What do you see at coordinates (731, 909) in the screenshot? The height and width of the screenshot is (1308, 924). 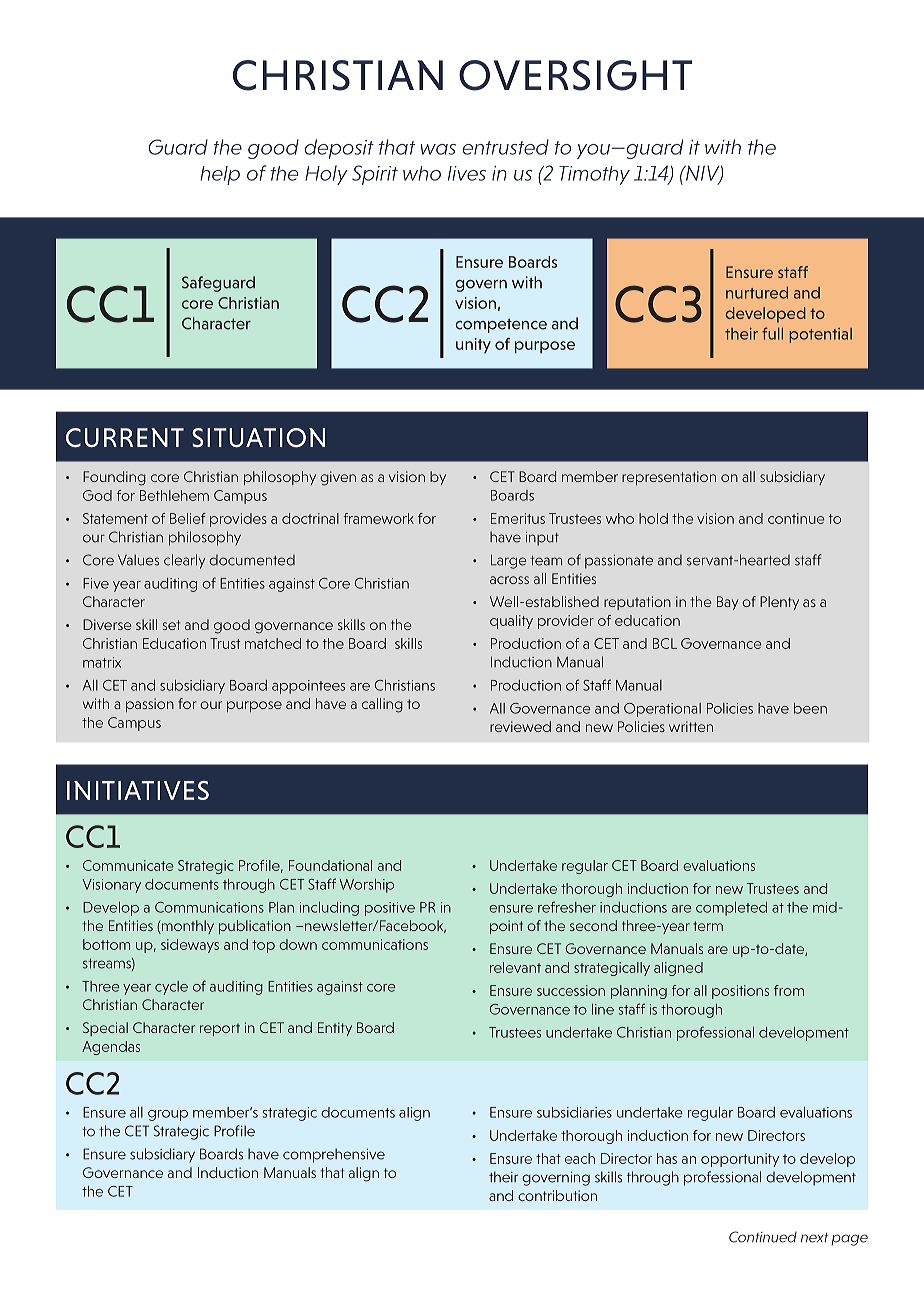 I see `completed` at bounding box center [731, 909].
